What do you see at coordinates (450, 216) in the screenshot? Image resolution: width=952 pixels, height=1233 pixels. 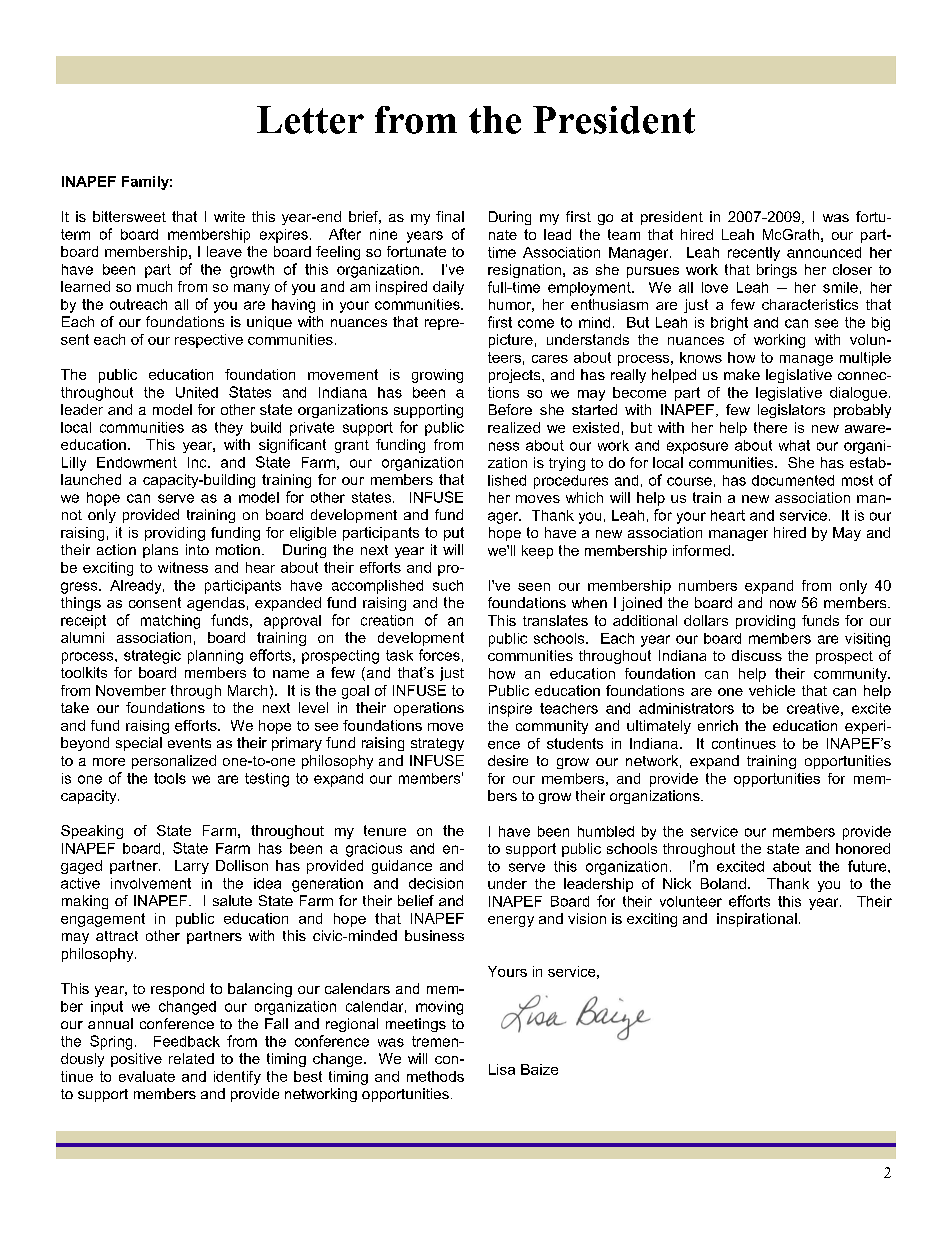 I see `final` at bounding box center [450, 216].
